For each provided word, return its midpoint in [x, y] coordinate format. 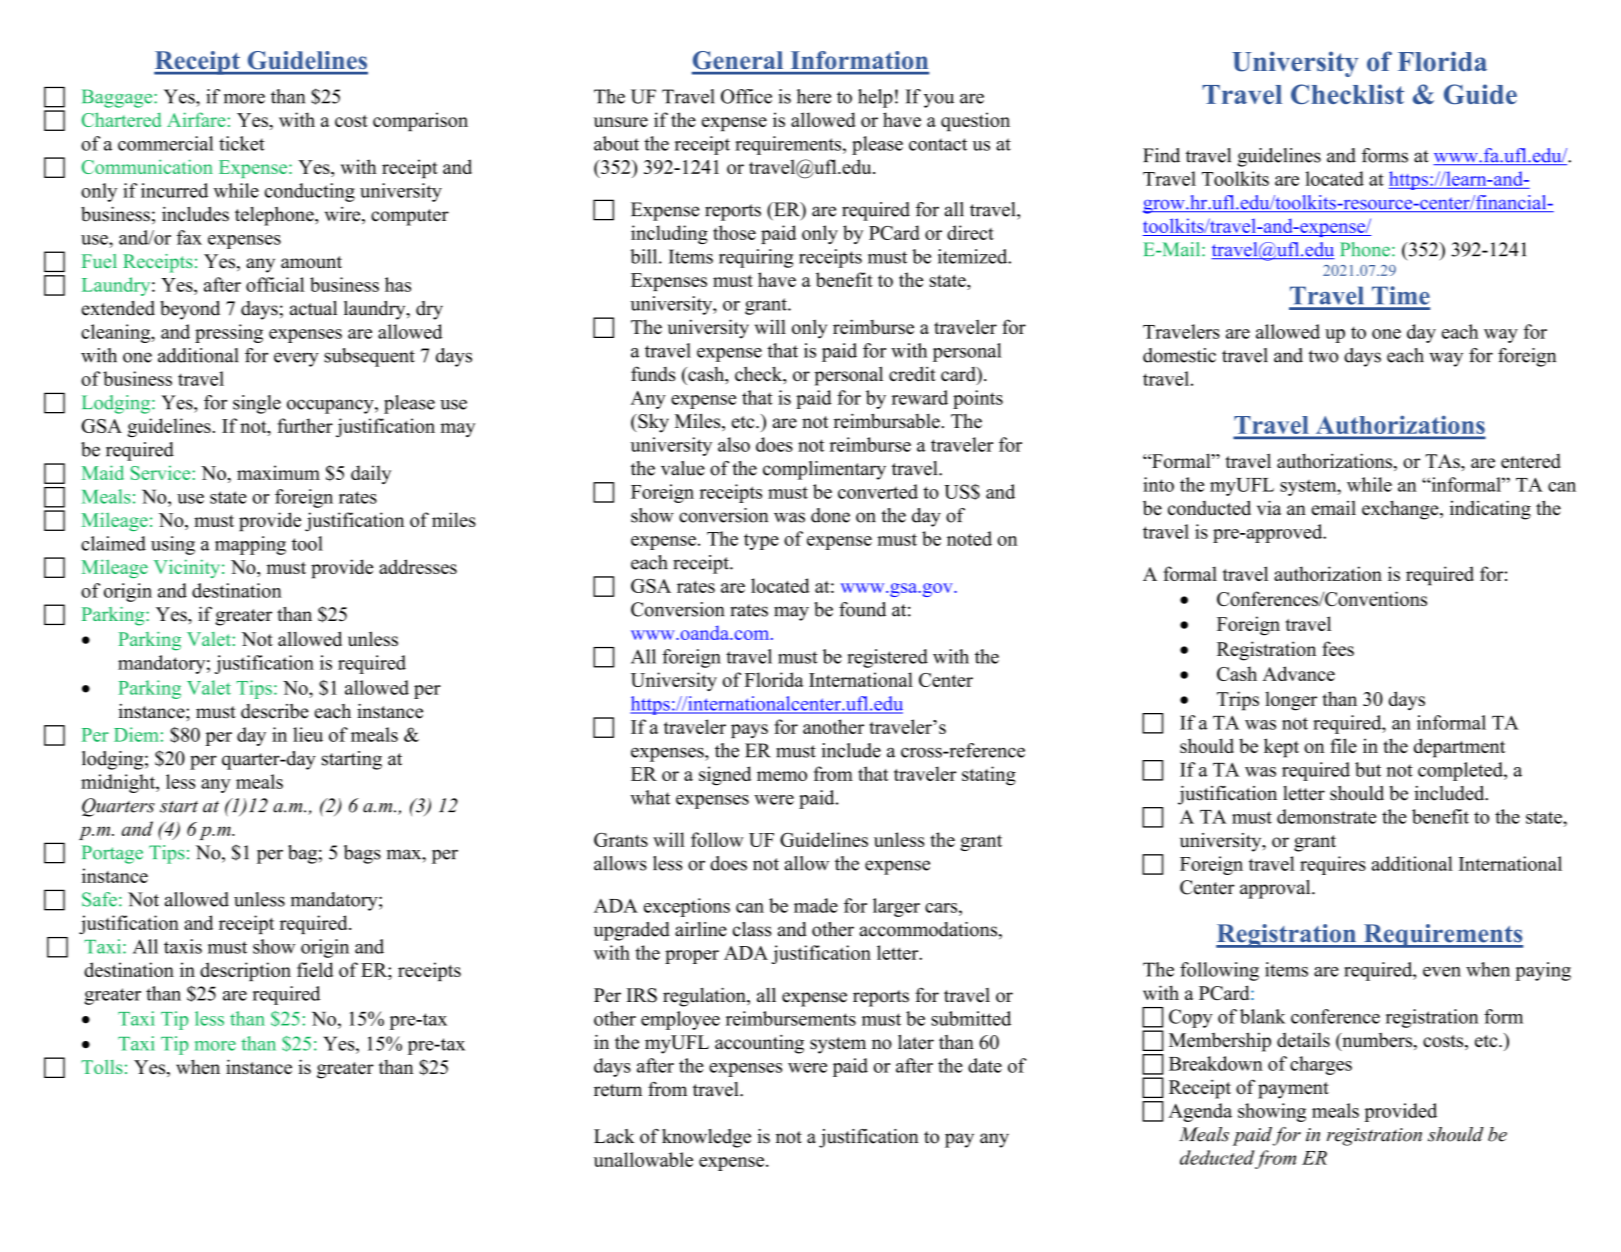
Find [1161, 155]
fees [1338, 648]
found [862, 609]
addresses [418, 566]
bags [362, 854]
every [296, 359]
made [816, 905]
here [814, 96]
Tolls [102, 1067]
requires [1333, 865]
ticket [242, 143]
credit [912, 373]
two [1323, 356]
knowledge [706, 1138]
